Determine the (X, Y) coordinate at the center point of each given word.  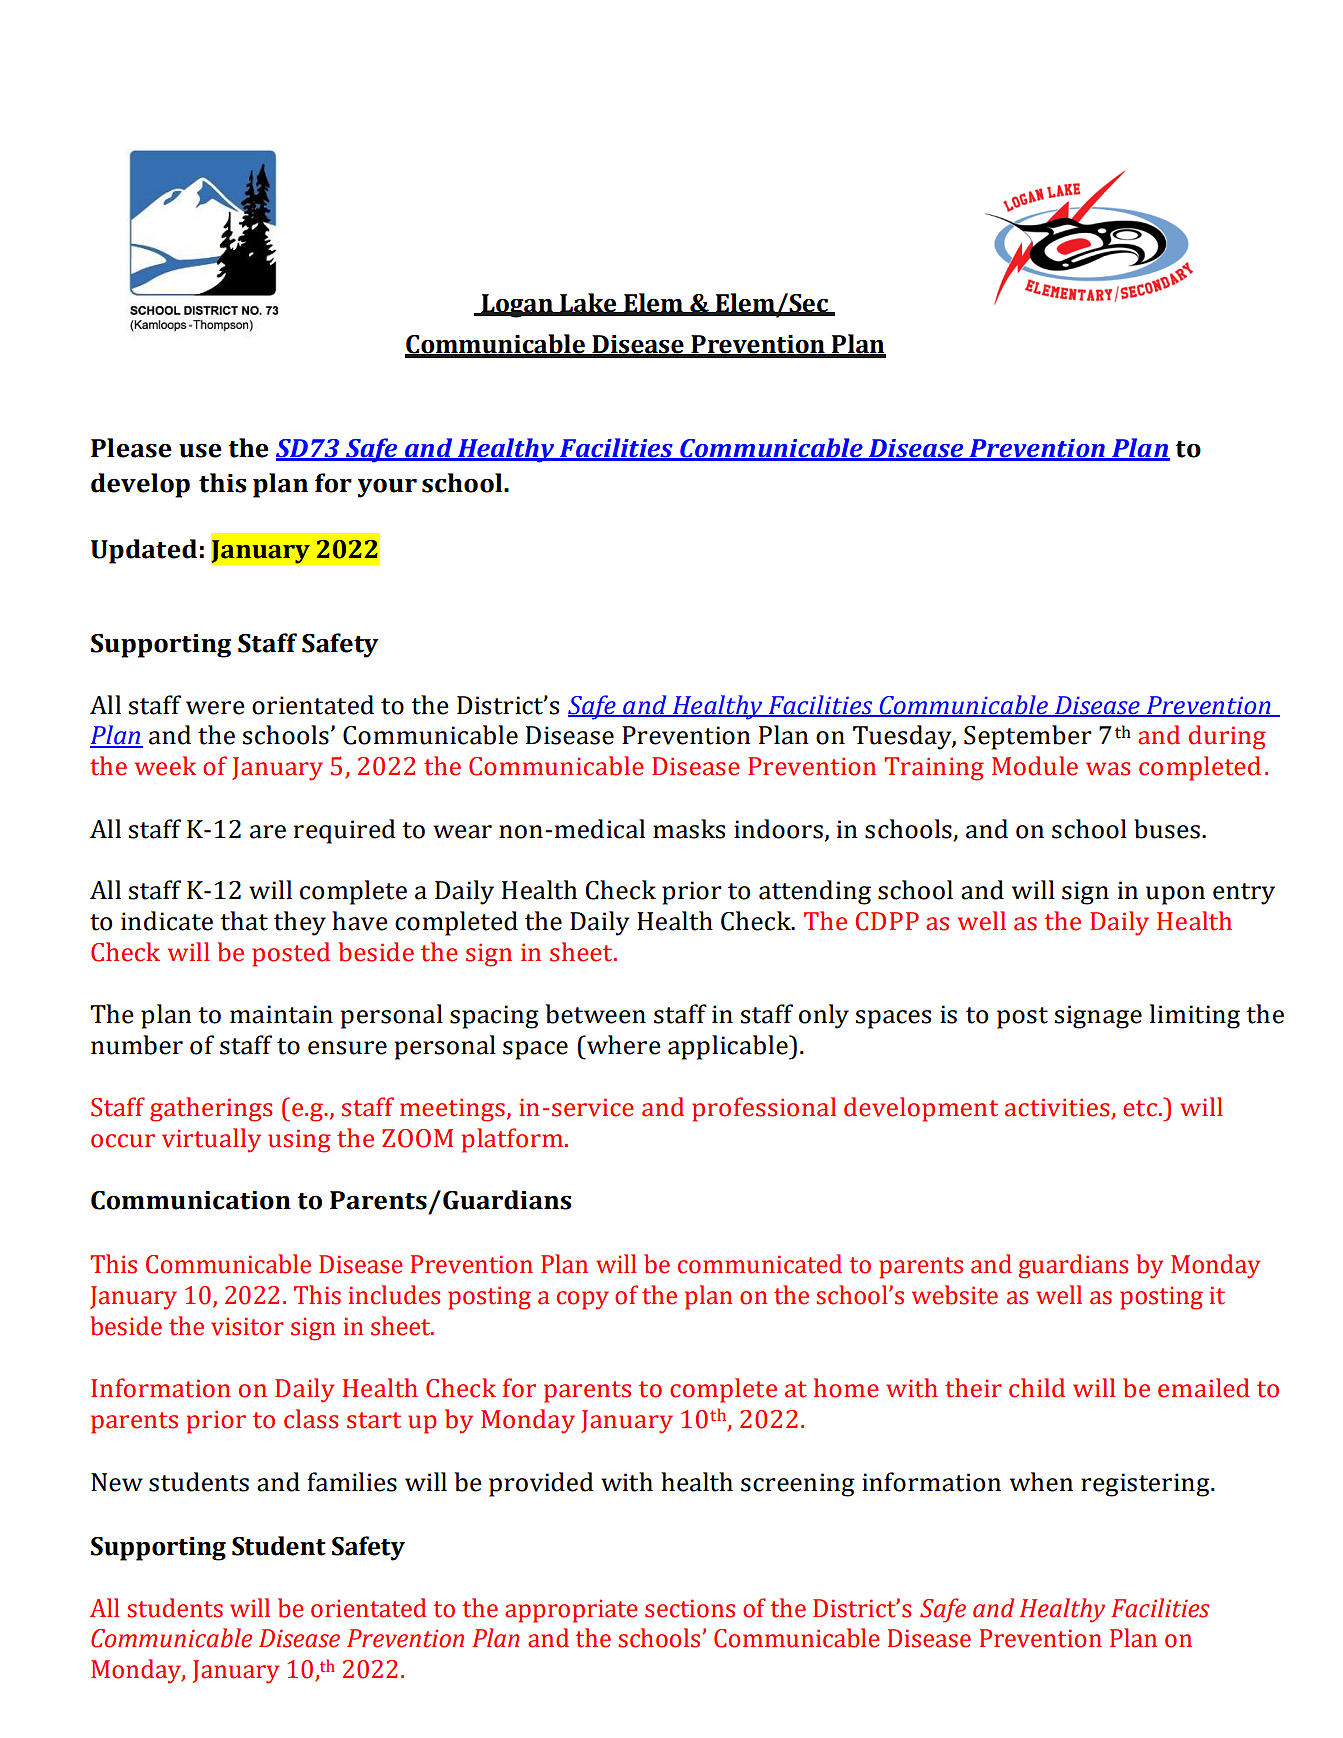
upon (1175, 895)
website (955, 1295)
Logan (517, 306)
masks (689, 829)
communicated (760, 1264)
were (215, 708)
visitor (247, 1326)
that (244, 921)
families (352, 1482)
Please (131, 448)
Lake (588, 304)
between (595, 1014)
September (1028, 737)
